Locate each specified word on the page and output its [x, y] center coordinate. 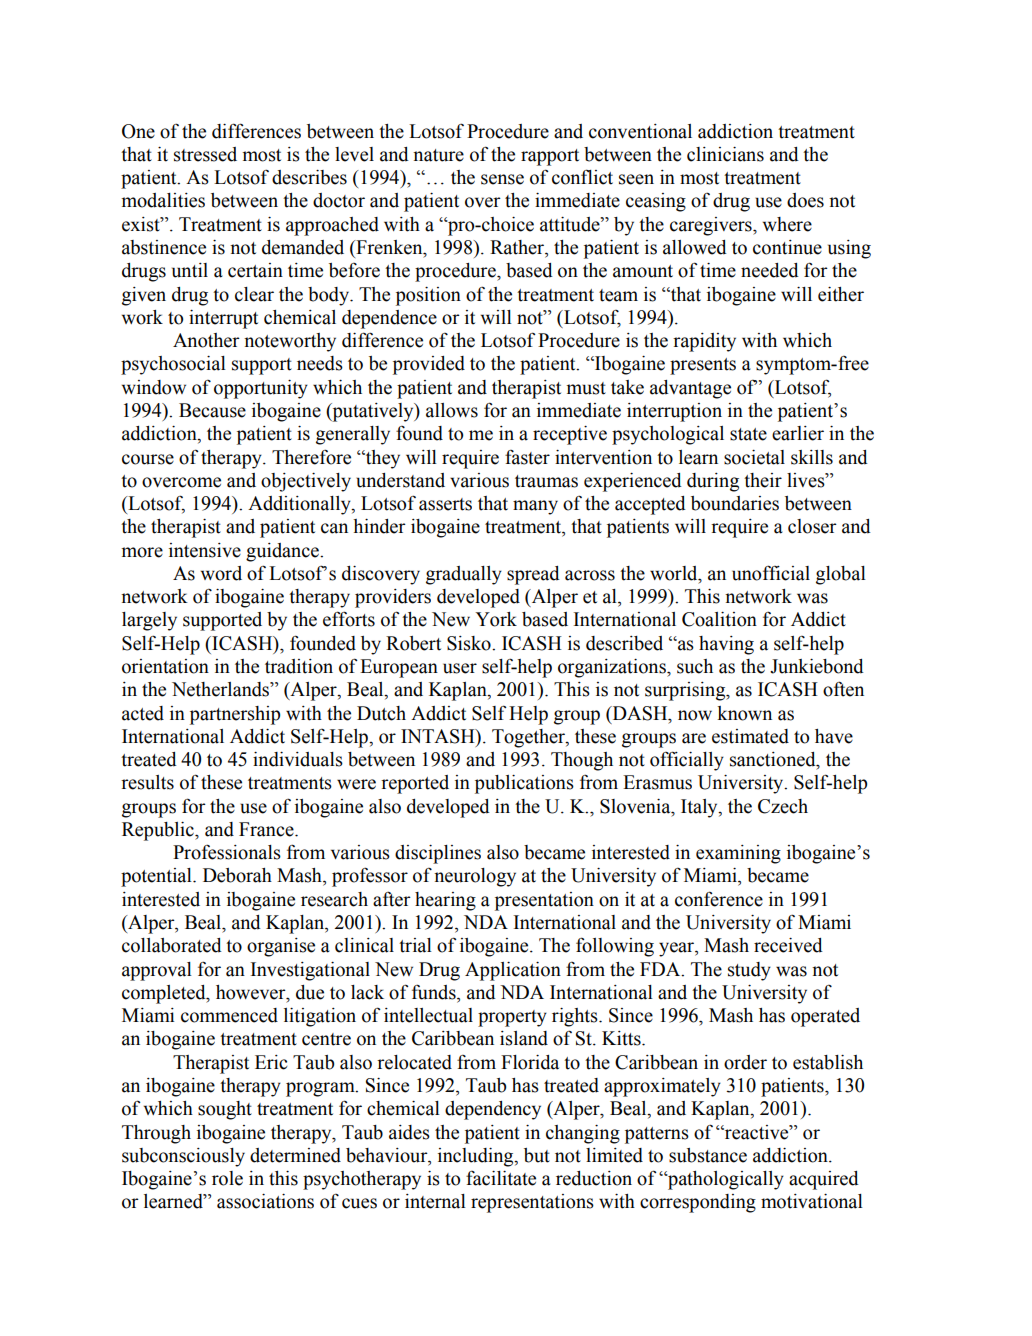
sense [502, 179]
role [227, 1178]
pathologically [725, 1180]
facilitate [501, 1178]
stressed [205, 154]
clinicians [725, 154]
